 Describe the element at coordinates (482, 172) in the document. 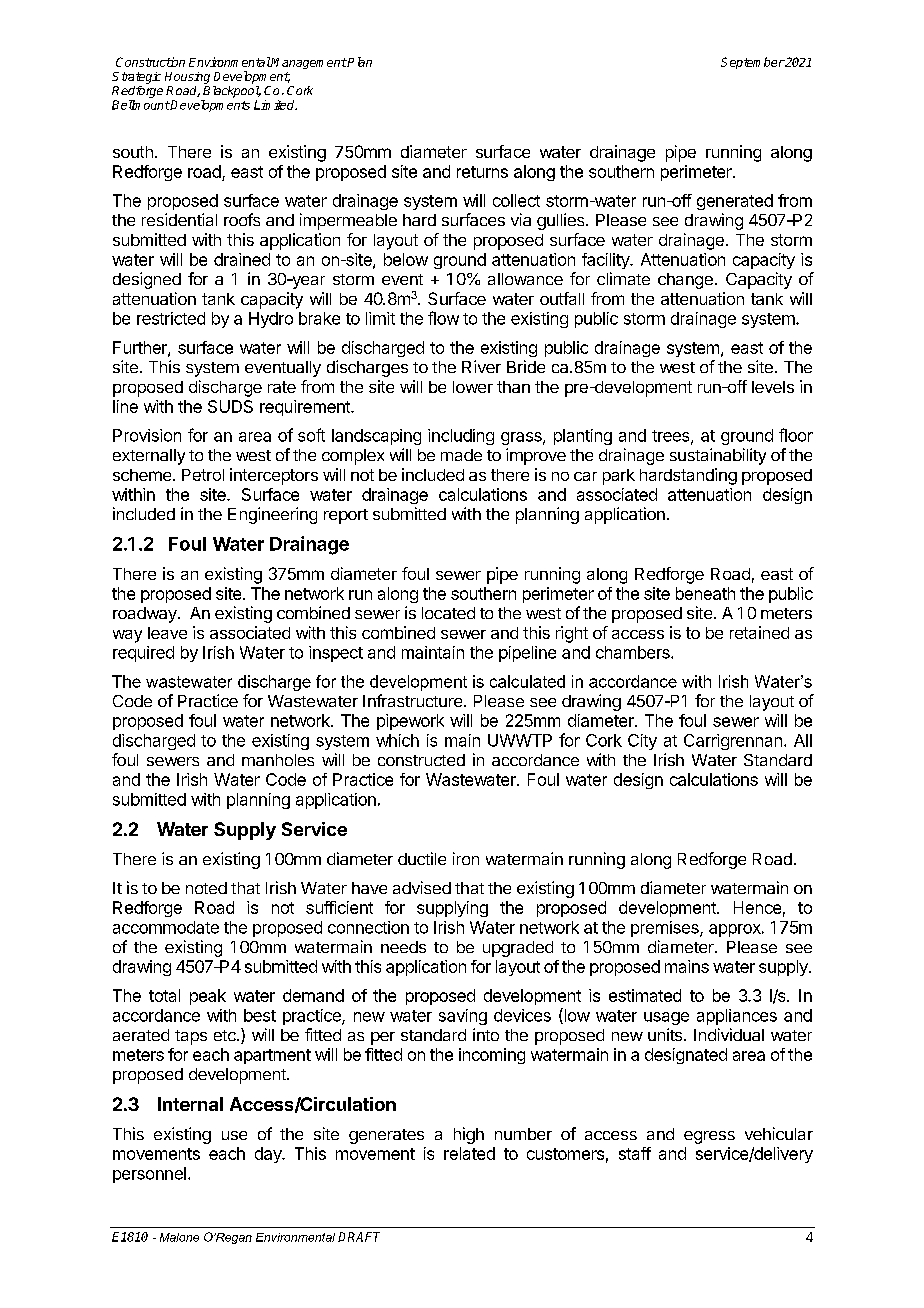

I see `returns` at that location.
